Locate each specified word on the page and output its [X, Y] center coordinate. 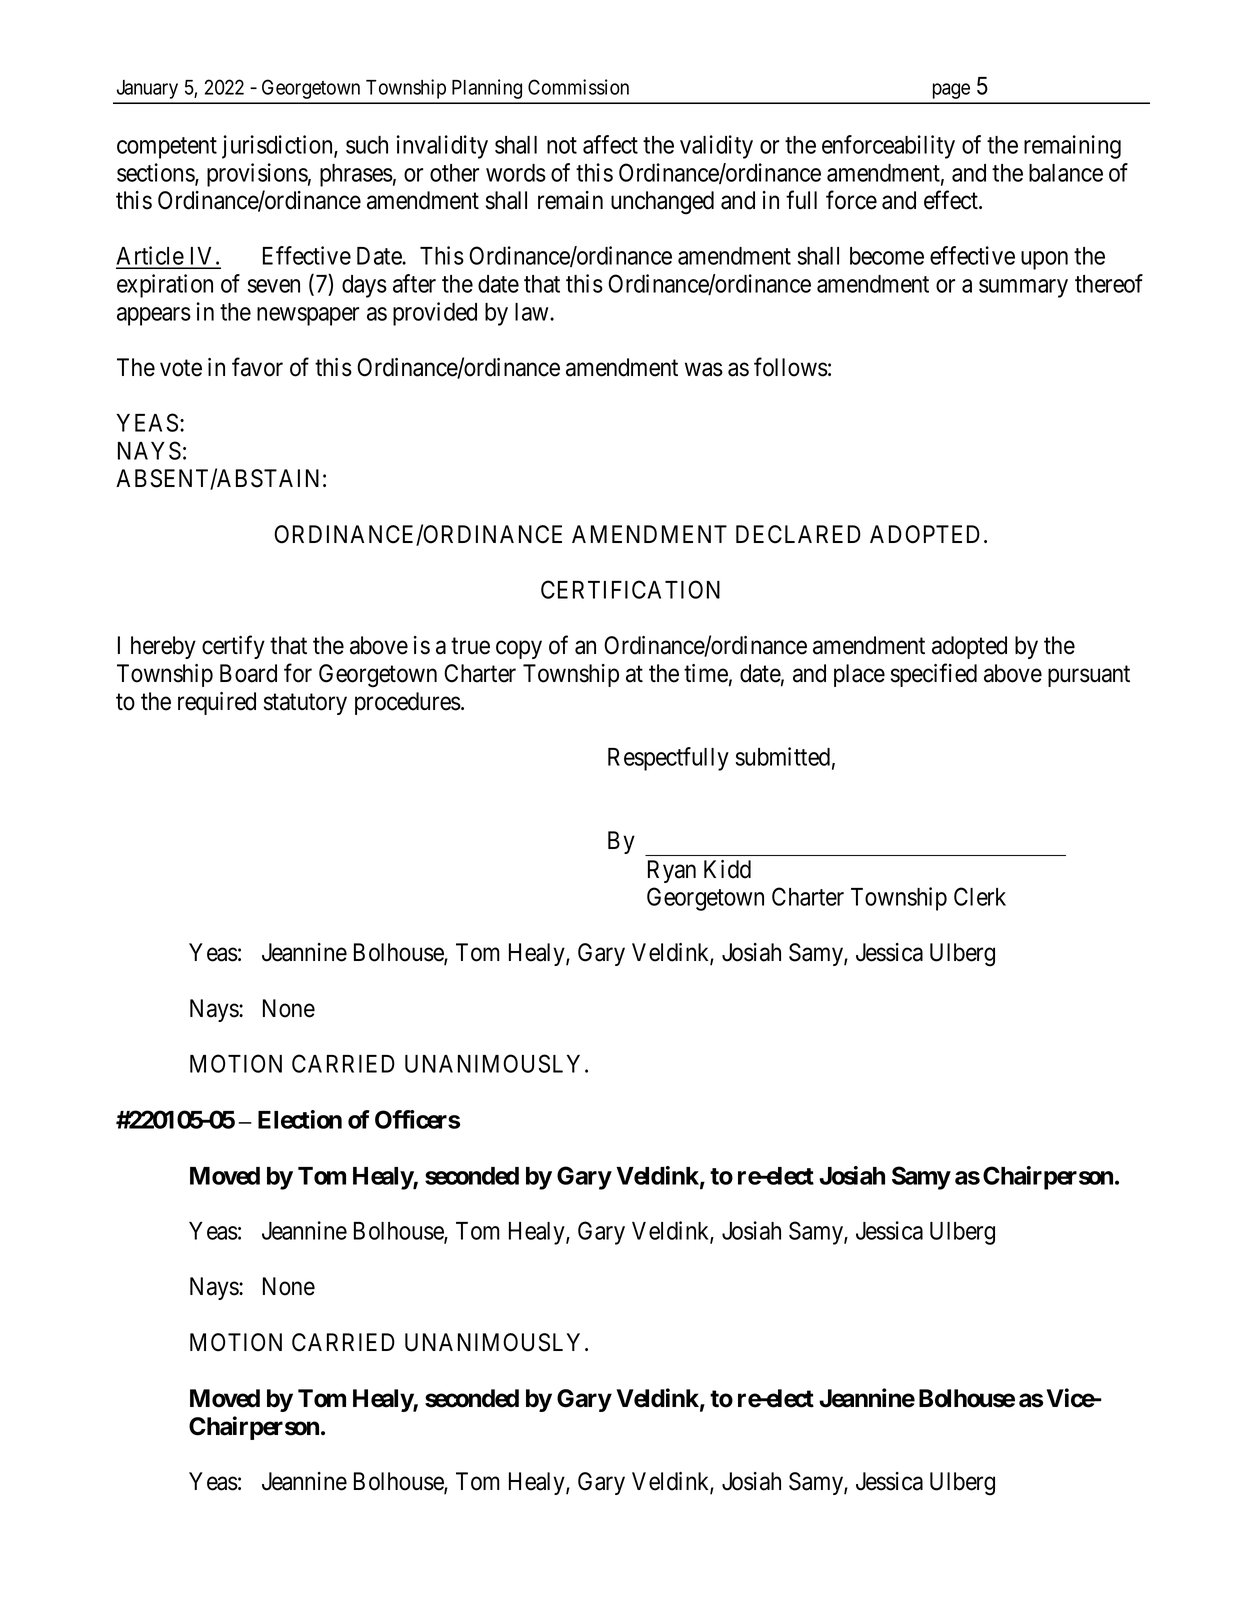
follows [791, 367]
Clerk [980, 896]
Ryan [672, 871]
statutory [305, 704]
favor [257, 367]
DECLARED [798, 534]
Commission [578, 87]
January [147, 89]
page [951, 91]
